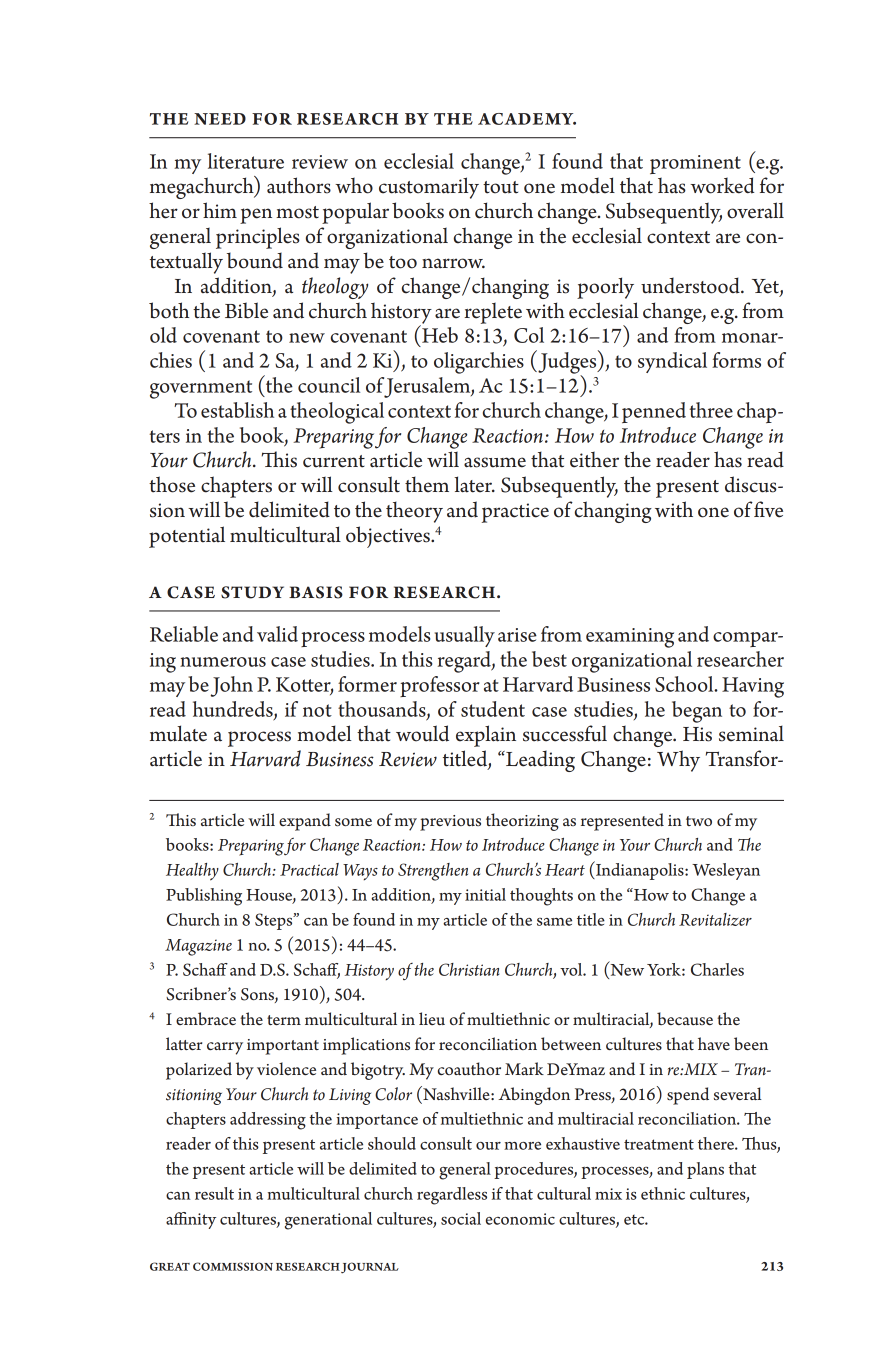  What do you see at coordinates (461, 1218) in the screenshot?
I see `social` at bounding box center [461, 1218].
